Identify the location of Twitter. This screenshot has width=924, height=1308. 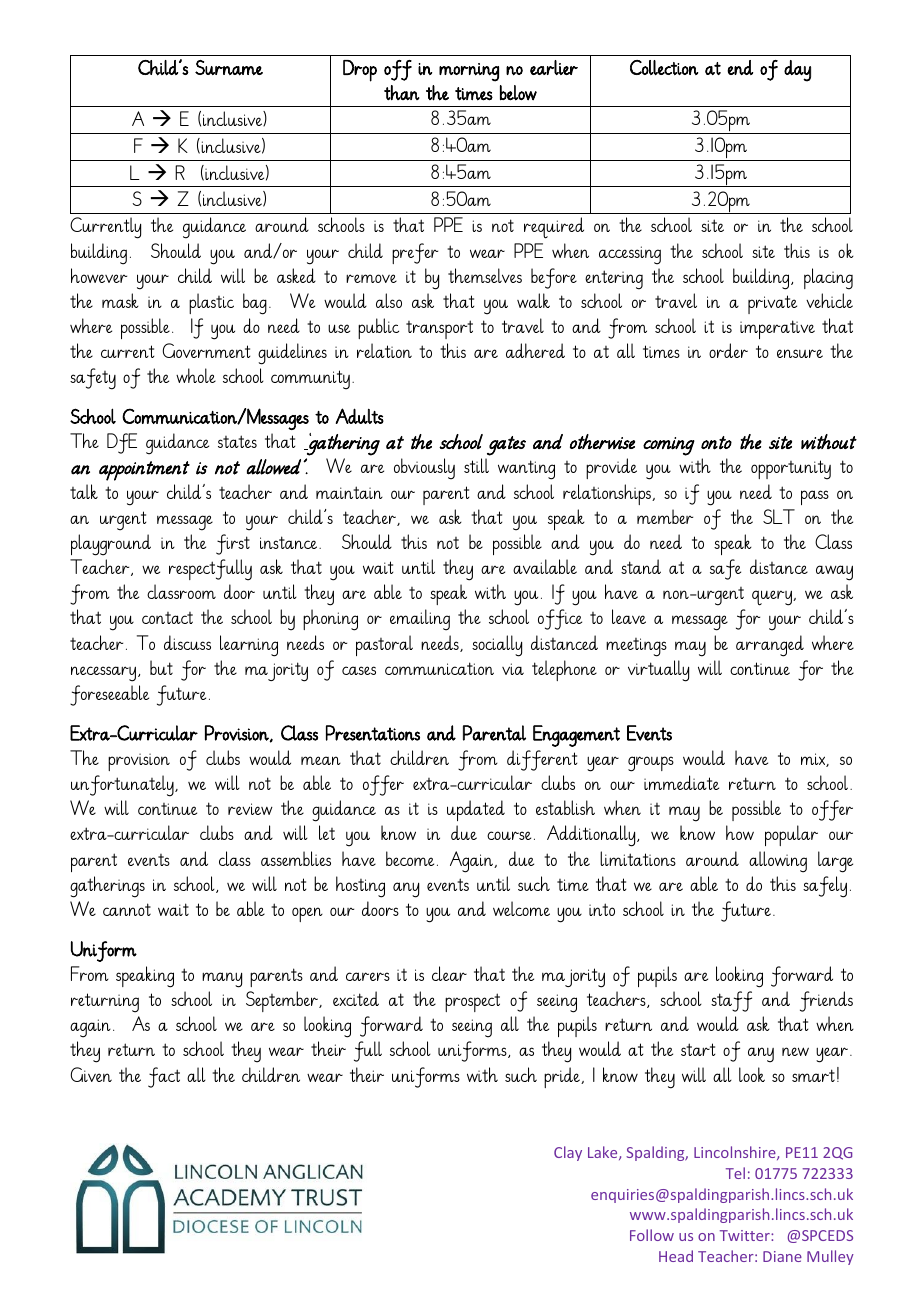
(746, 1235).
